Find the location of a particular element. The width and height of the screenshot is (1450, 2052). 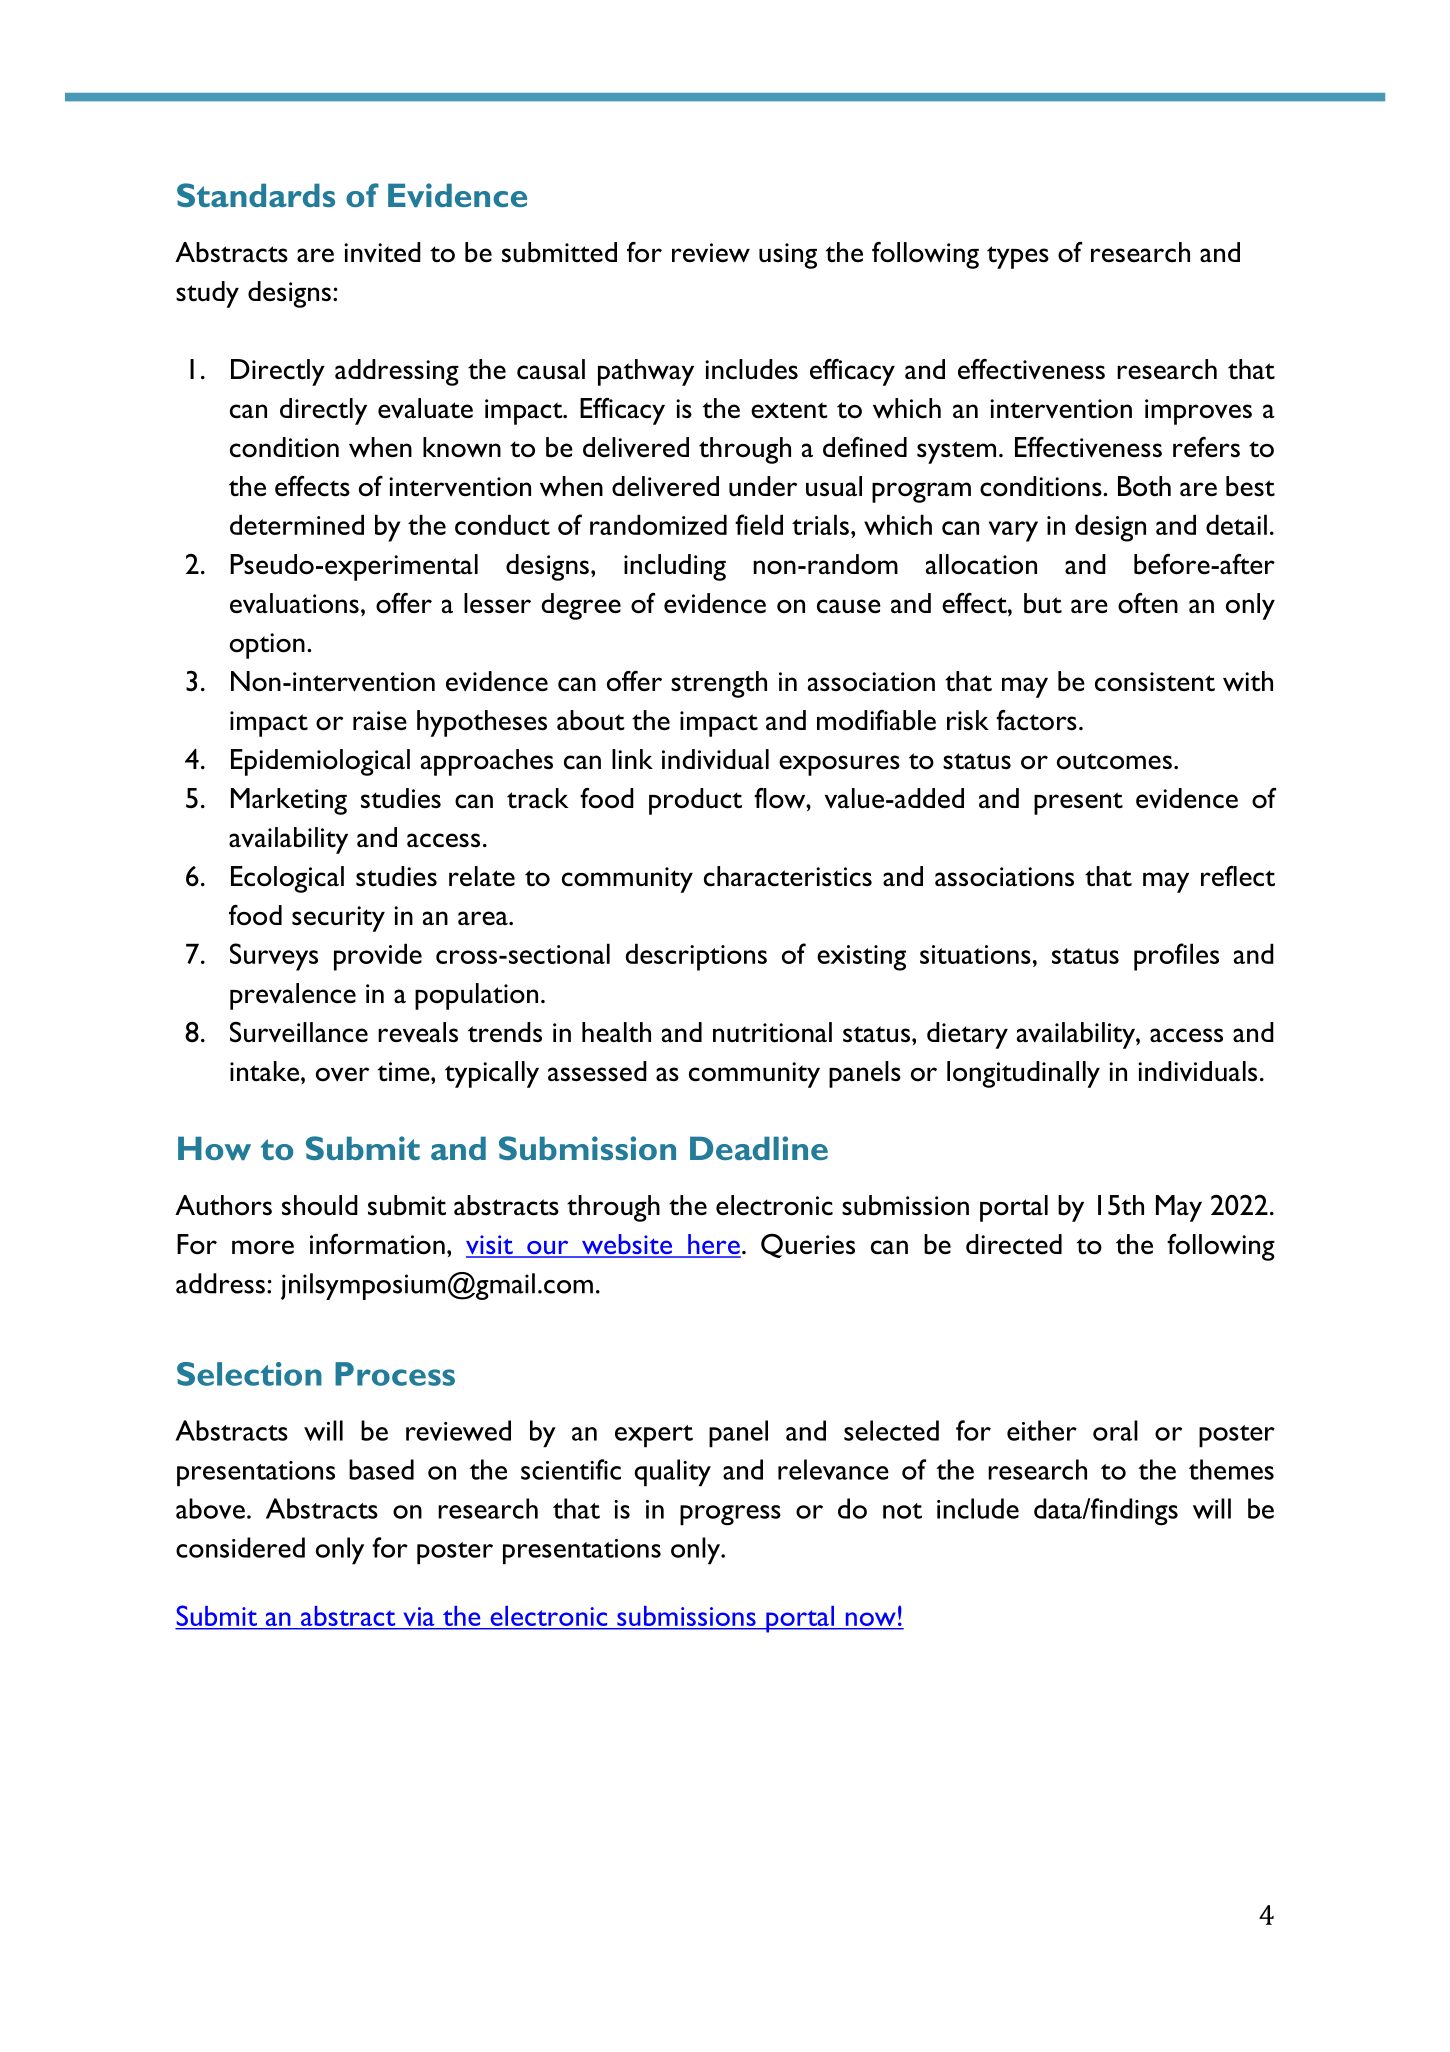

Deadline is located at coordinates (759, 1148).
